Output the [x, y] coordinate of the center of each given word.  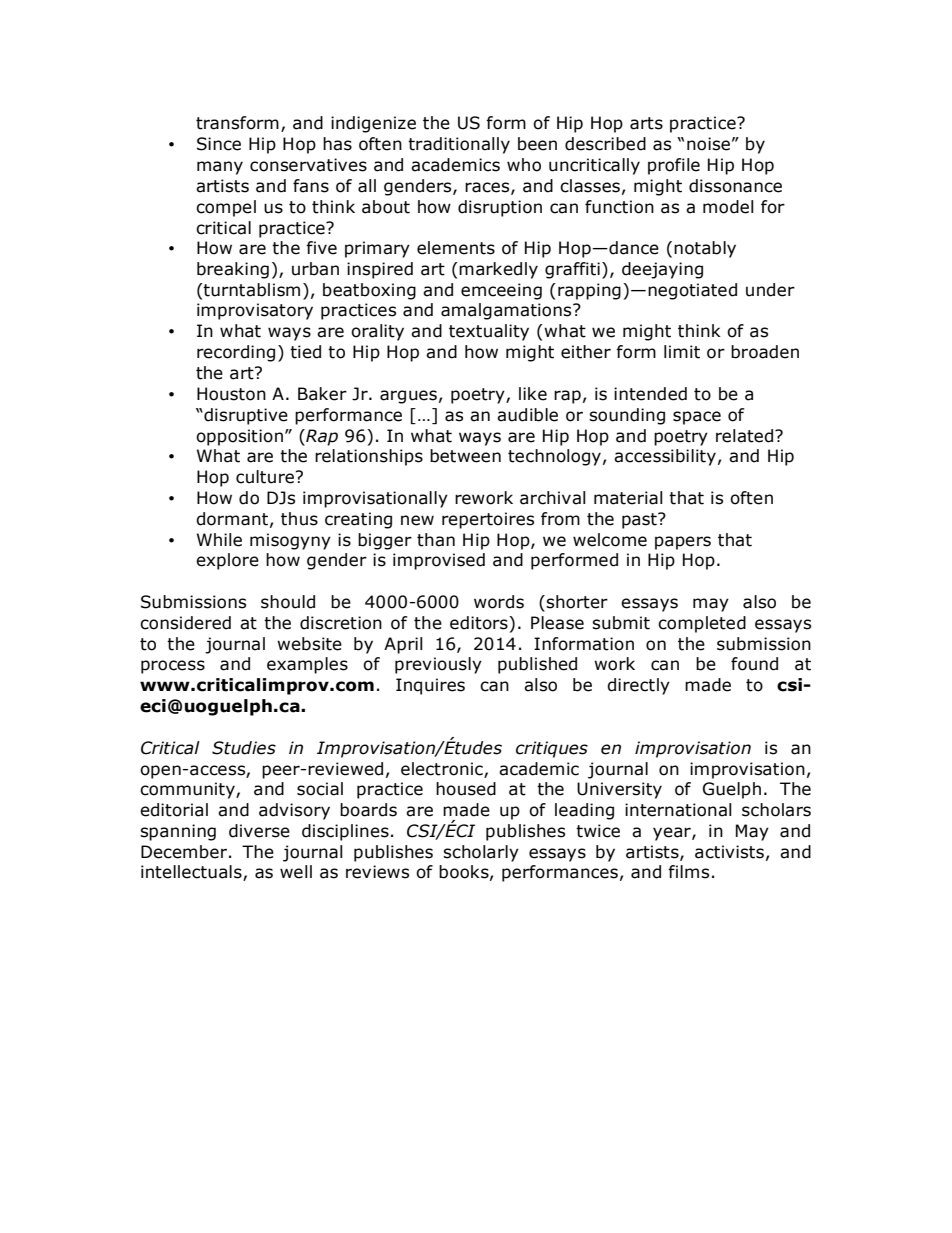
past [640, 521]
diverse [259, 831]
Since [219, 144]
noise [708, 144]
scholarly [481, 853]
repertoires [488, 520]
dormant [232, 519]
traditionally [459, 145]
